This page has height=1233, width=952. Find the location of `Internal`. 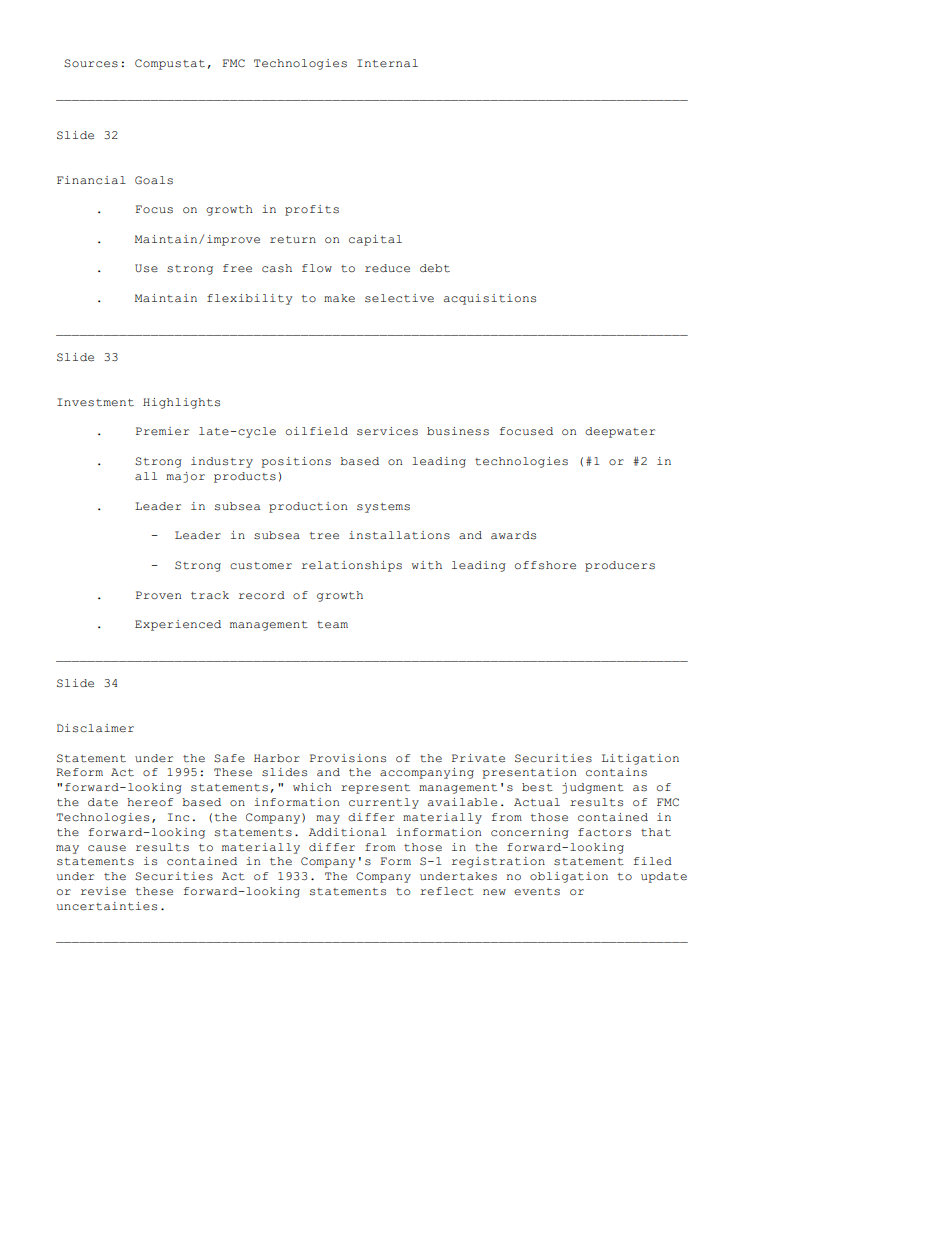

Internal is located at coordinates (387, 63).
